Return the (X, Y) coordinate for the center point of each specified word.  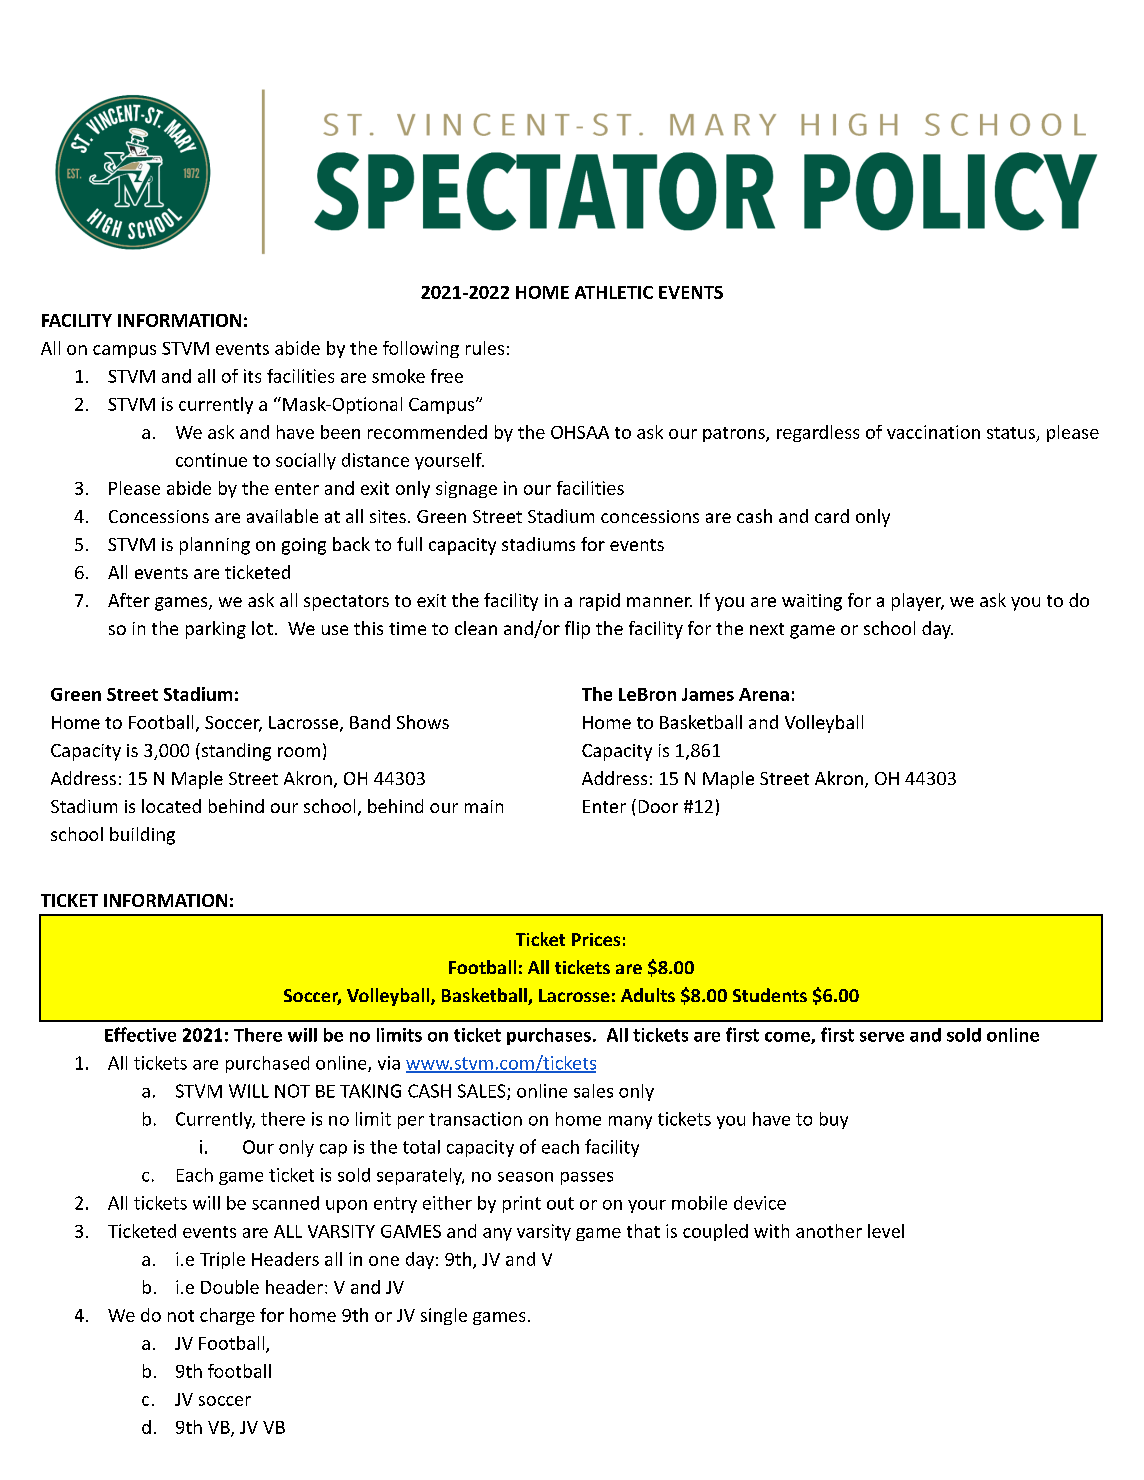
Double (230, 1287)
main (484, 806)
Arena (764, 694)
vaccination (933, 432)
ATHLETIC (614, 292)
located (171, 806)
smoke (398, 376)
